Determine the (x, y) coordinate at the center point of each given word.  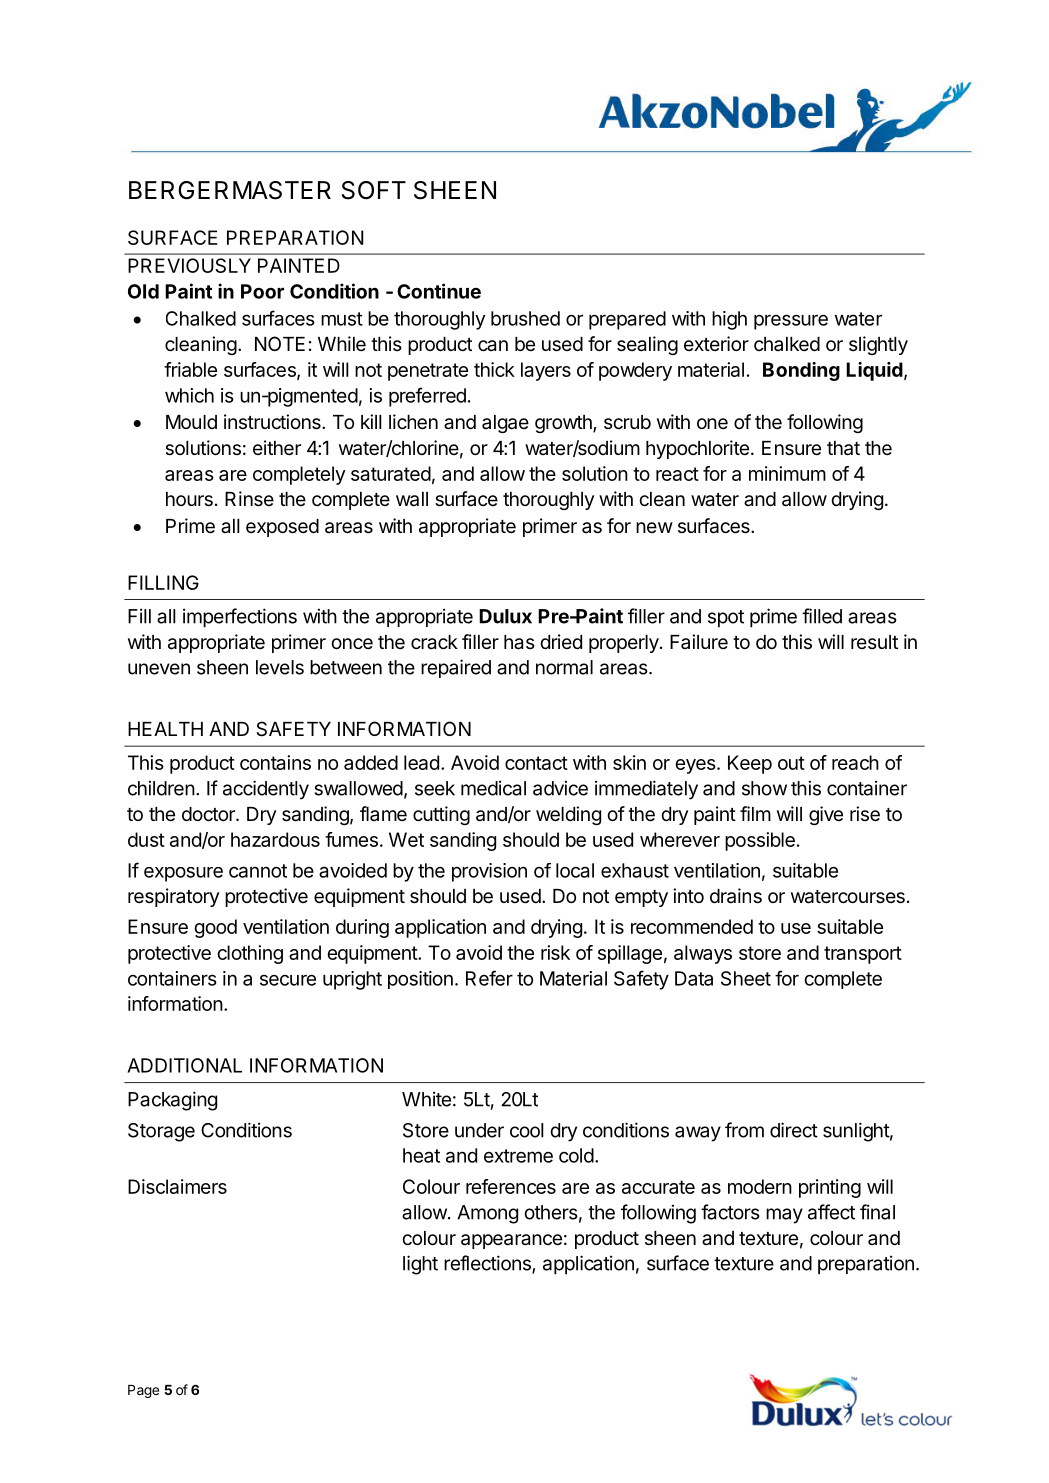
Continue (439, 291)
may (784, 1216)
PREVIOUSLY (189, 265)
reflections (488, 1264)
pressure (791, 322)
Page (143, 1391)
